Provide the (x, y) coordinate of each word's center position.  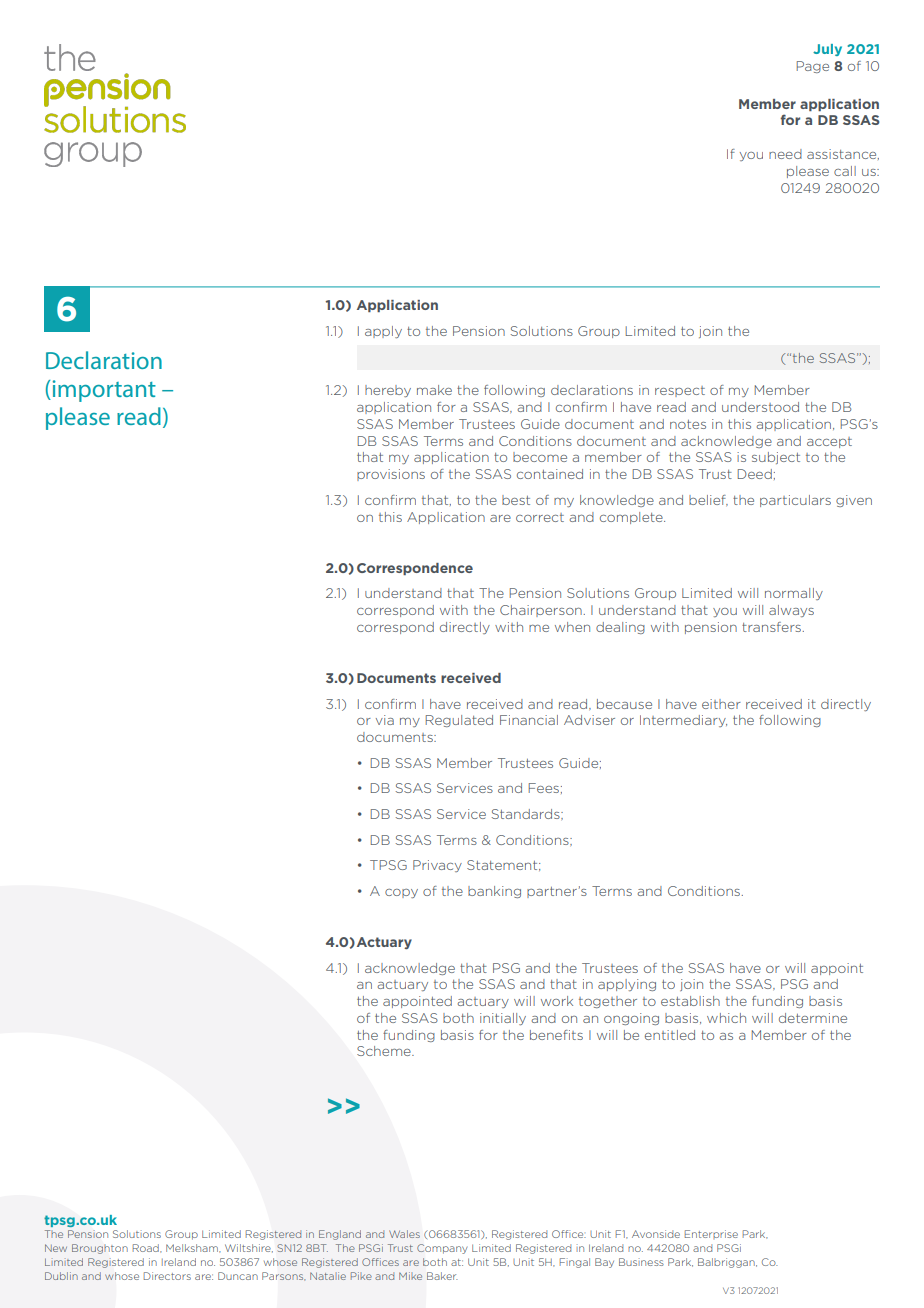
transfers (771, 627)
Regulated (459, 721)
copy (401, 893)
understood (760, 407)
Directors (167, 1276)
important (103, 391)
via (385, 720)
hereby (388, 391)
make (434, 390)
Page (813, 67)
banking (494, 892)
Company (442, 1249)
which (726, 1018)
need (785, 154)
